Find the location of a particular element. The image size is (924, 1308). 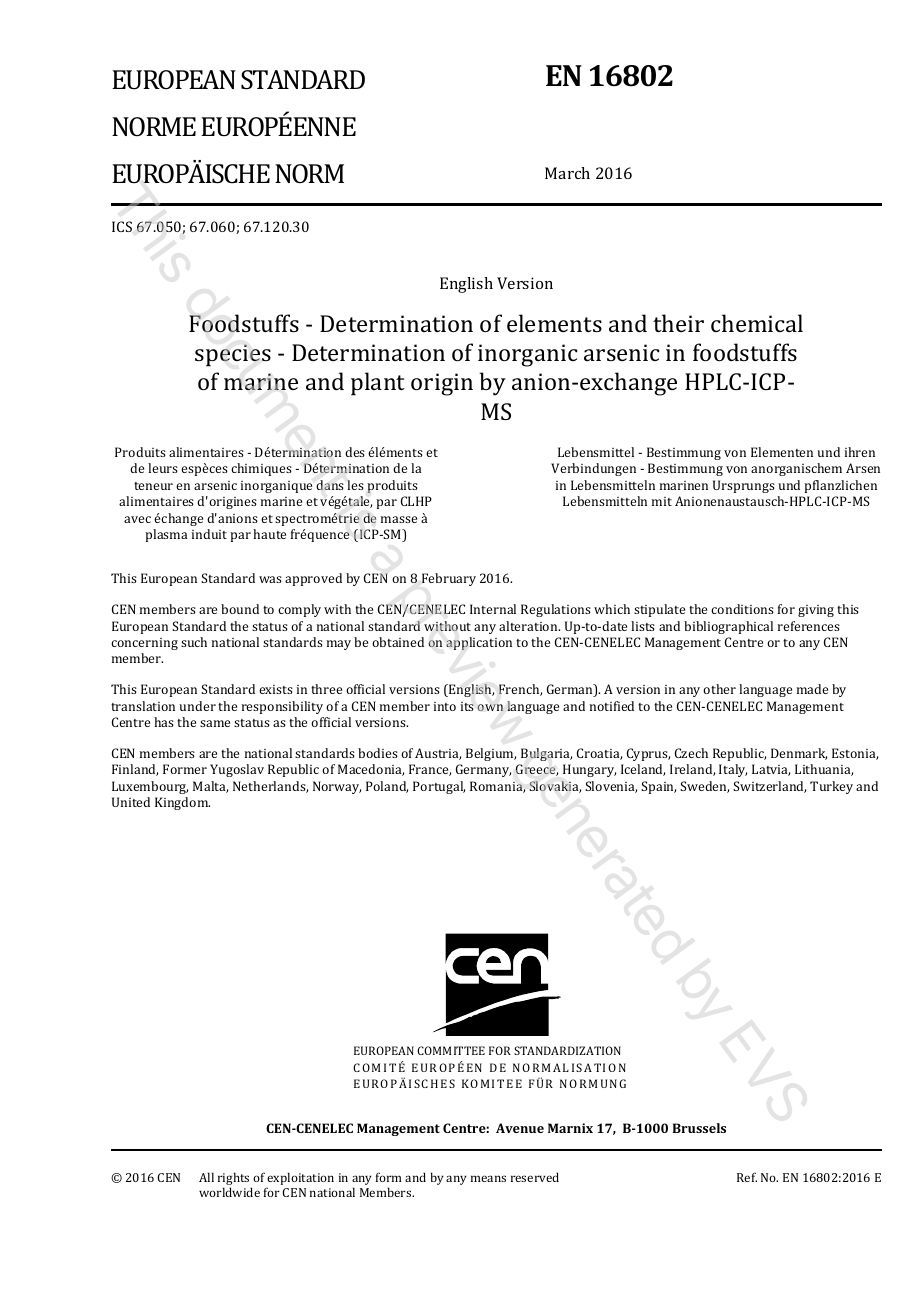

March is located at coordinates (567, 173).
